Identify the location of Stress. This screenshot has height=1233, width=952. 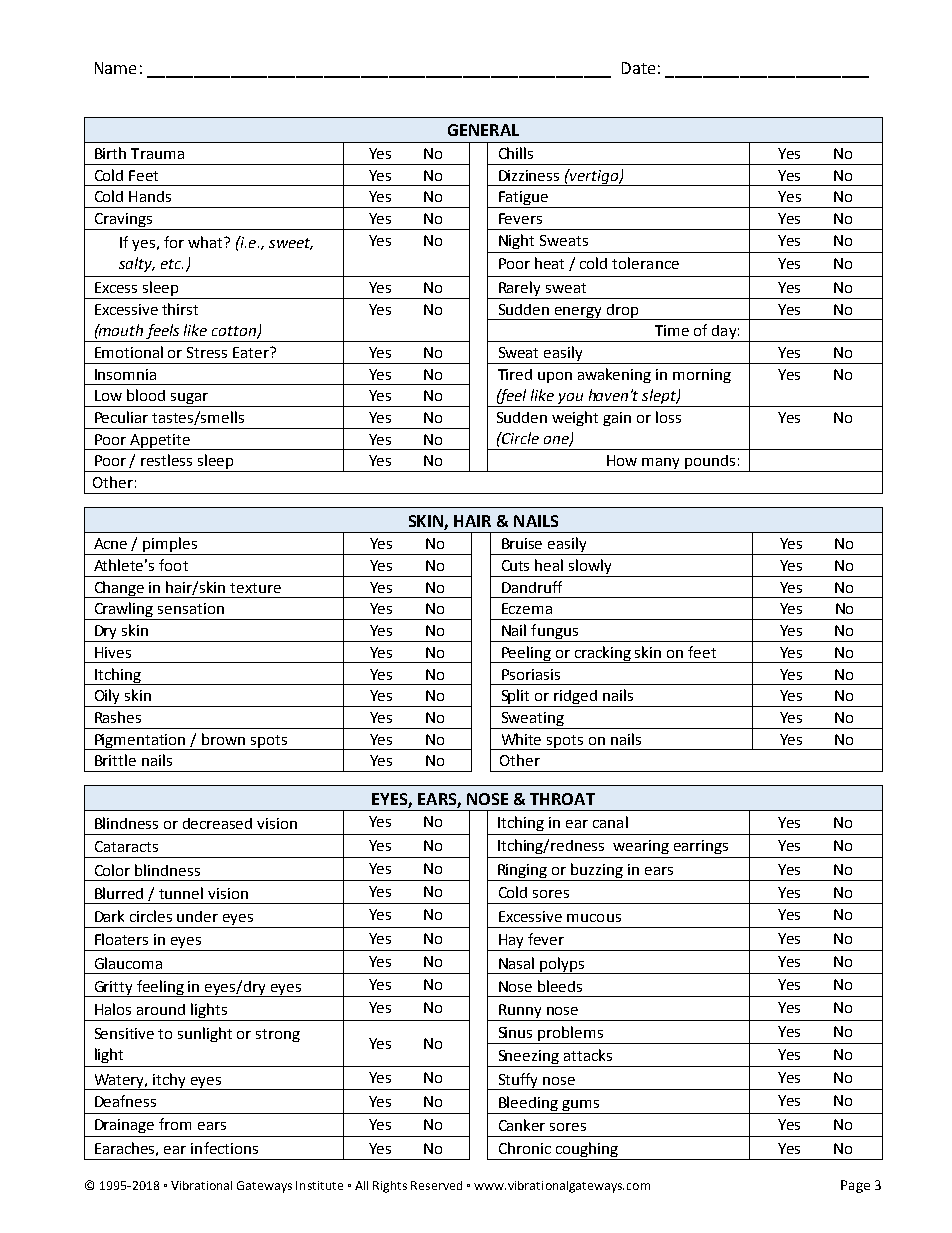
(207, 352).
